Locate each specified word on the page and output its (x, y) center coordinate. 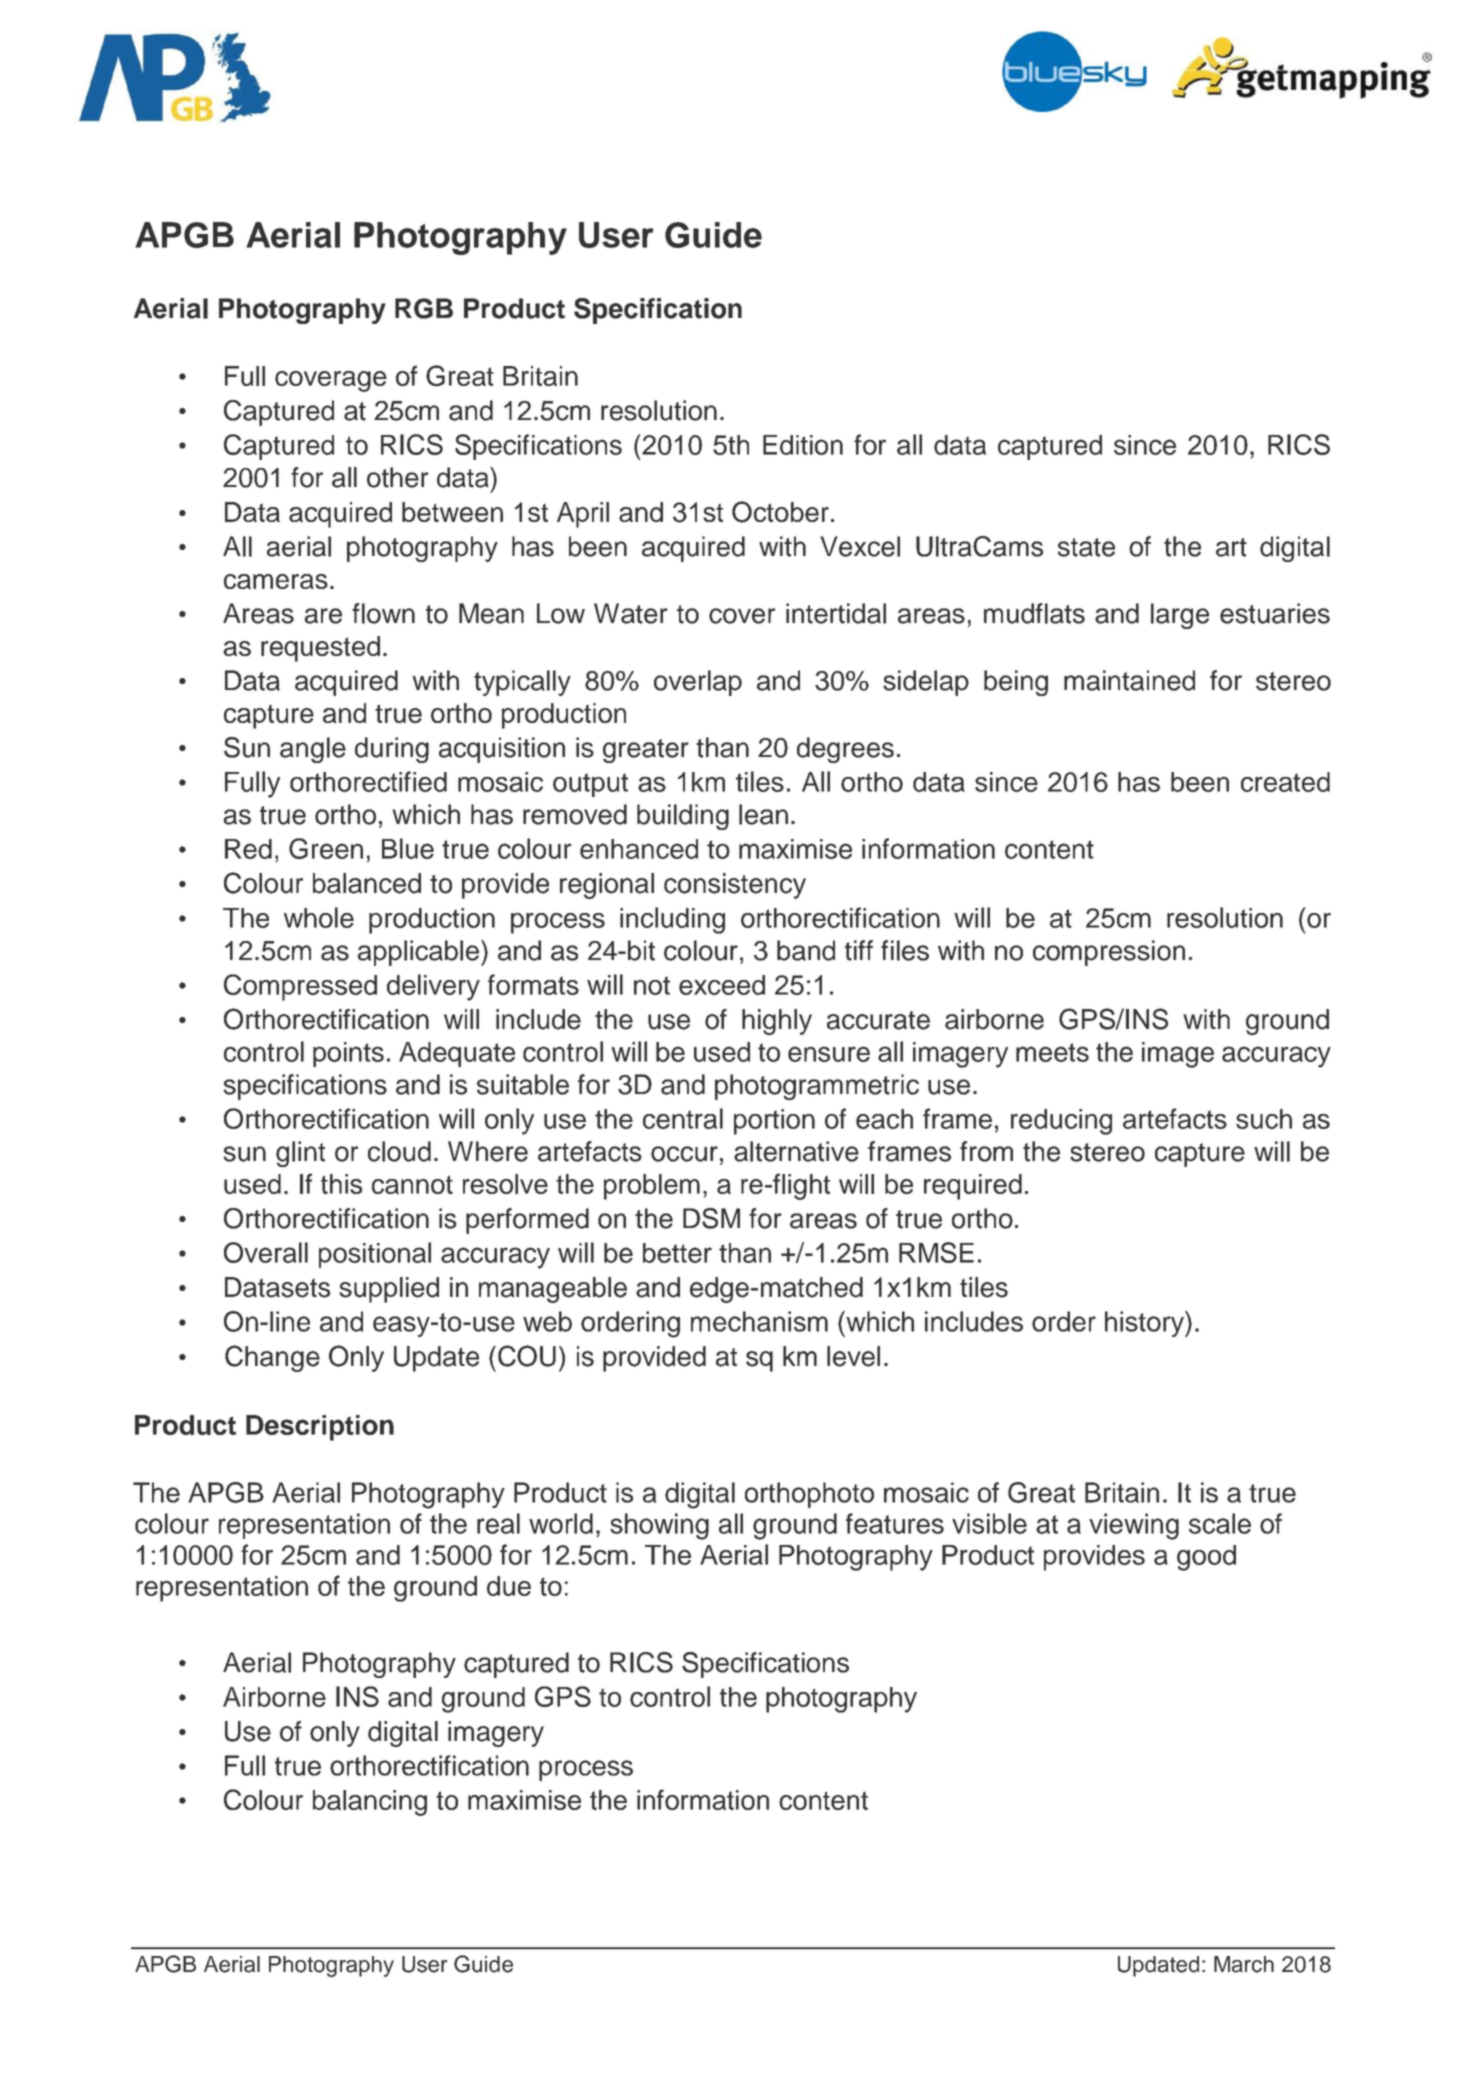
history (1145, 1324)
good (1206, 1558)
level (853, 1356)
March (1244, 1964)
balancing (370, 1803)
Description (320, 1428)
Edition (803, 445)
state (1086, 547)
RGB (424, 308)
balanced (367, 883)
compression (1109, 953)
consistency (735, 886)
